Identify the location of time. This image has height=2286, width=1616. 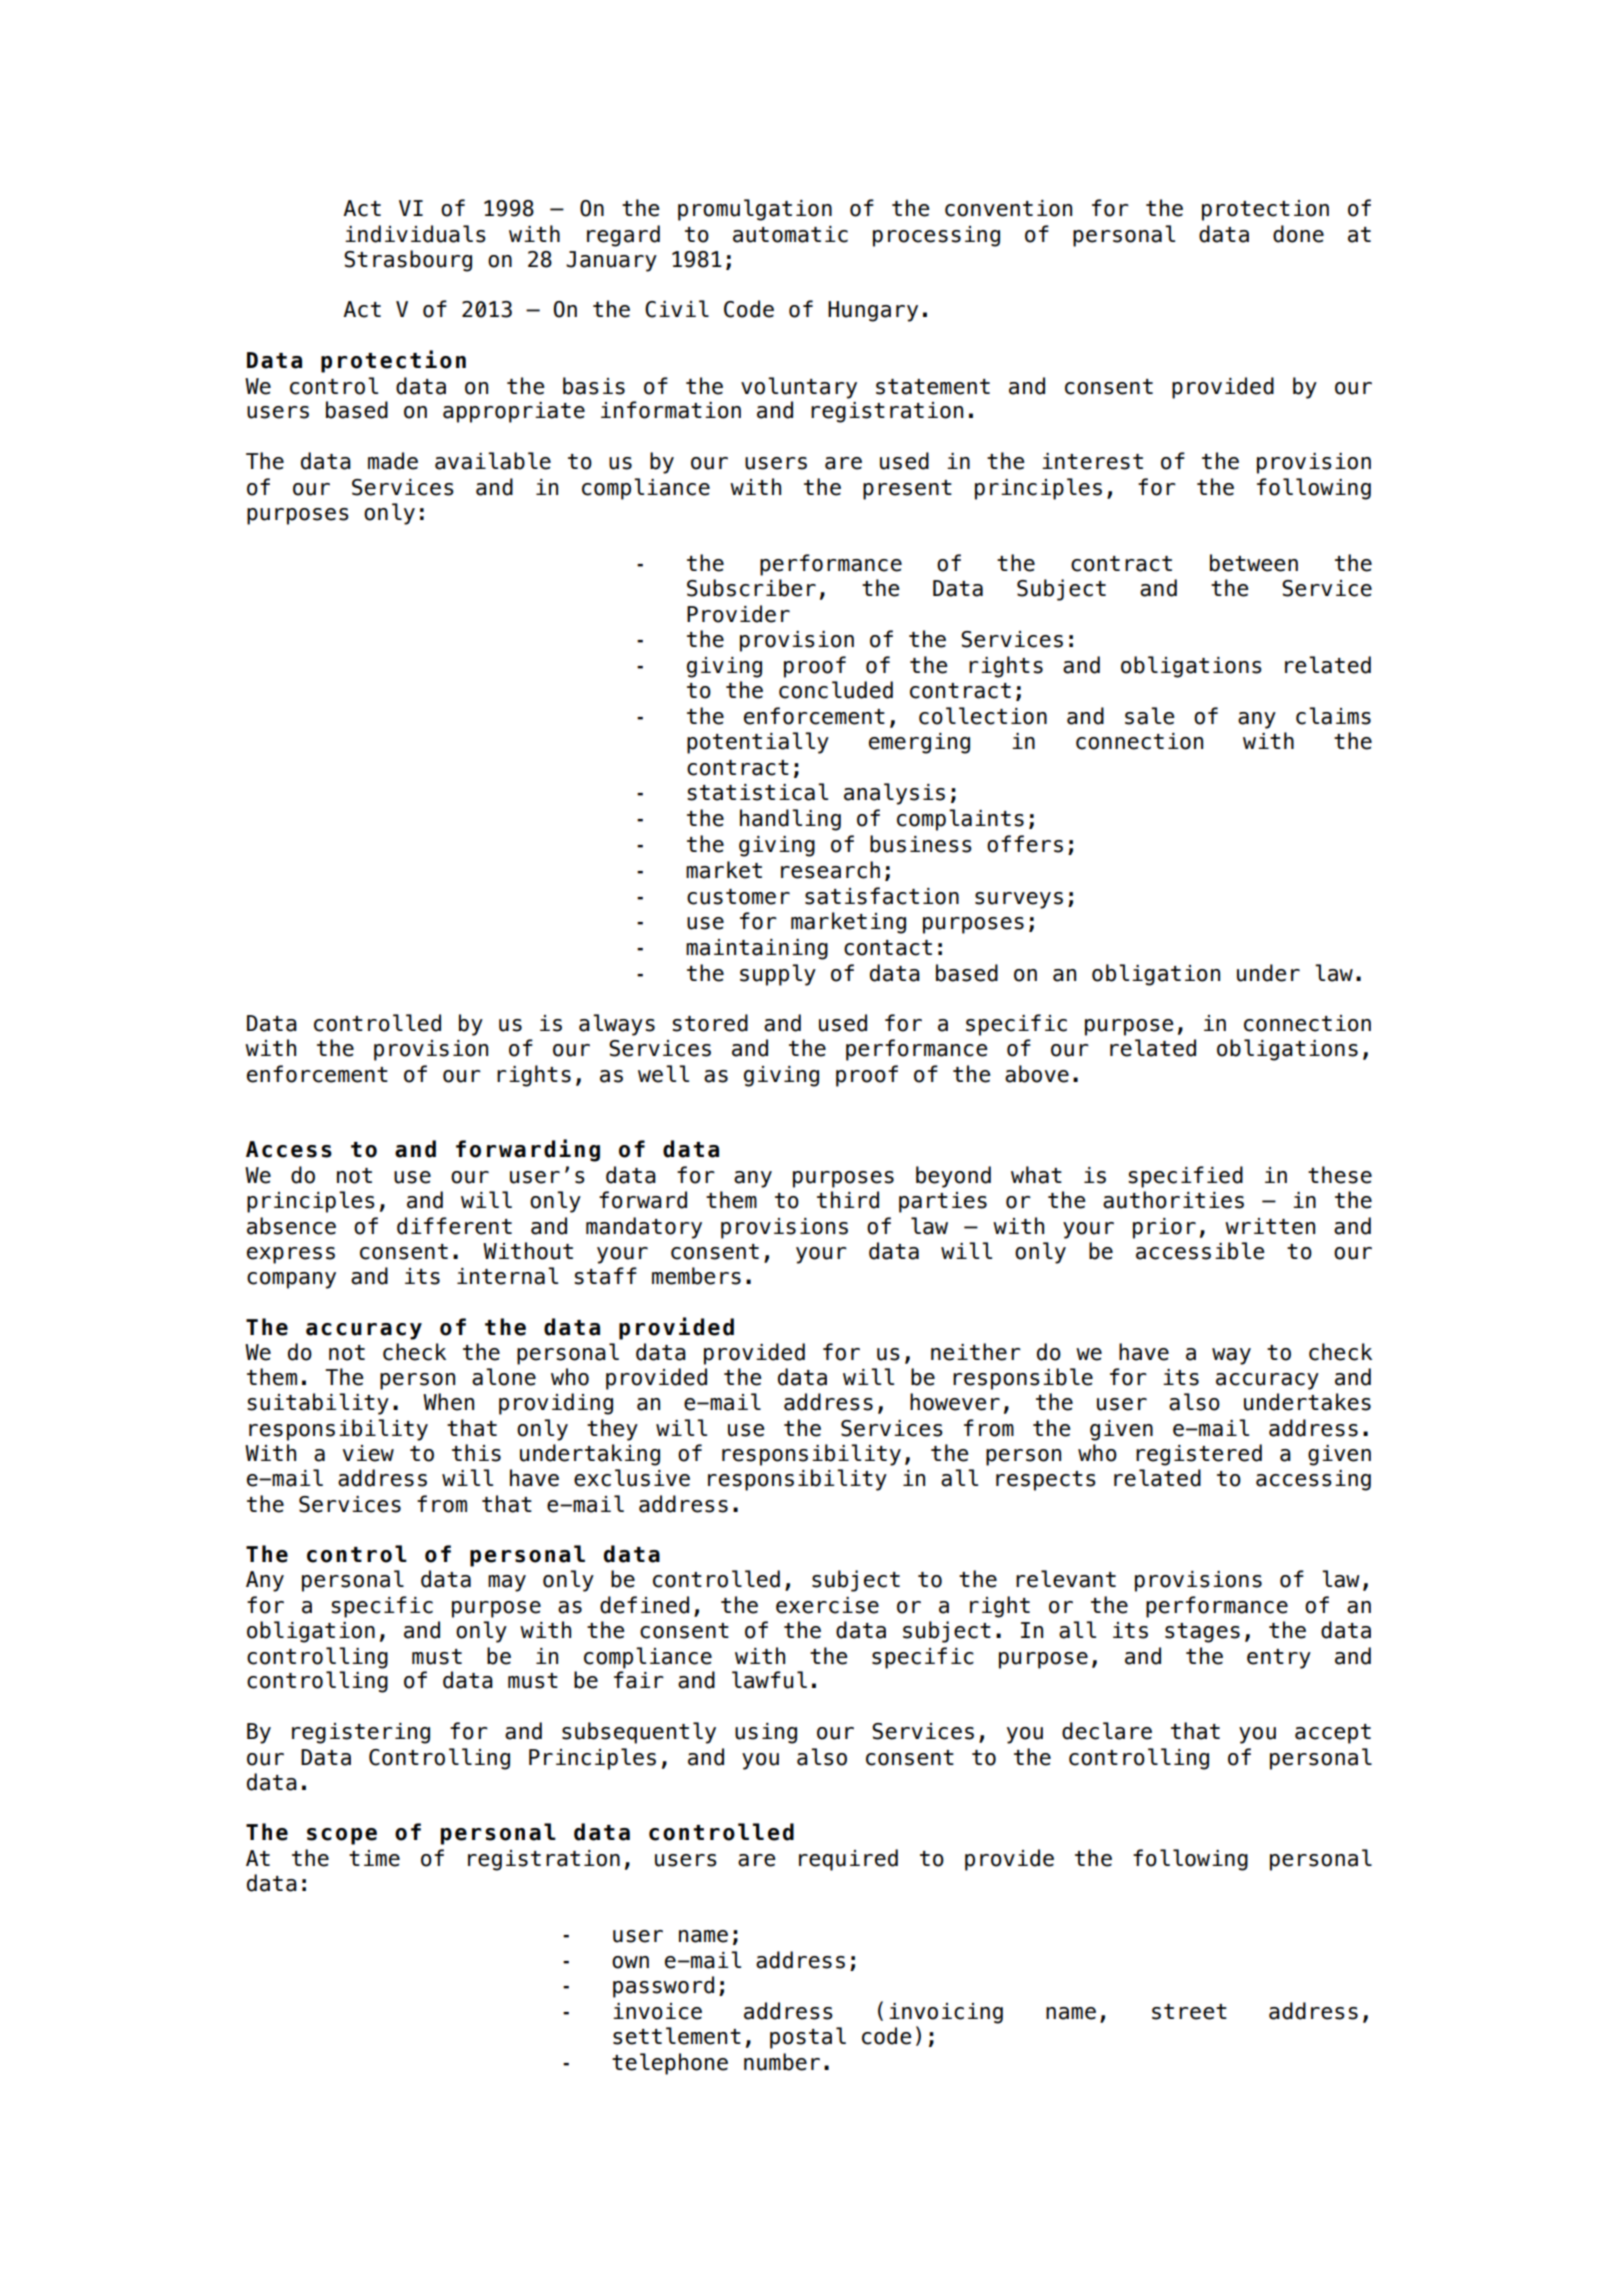
(374, 1858).
